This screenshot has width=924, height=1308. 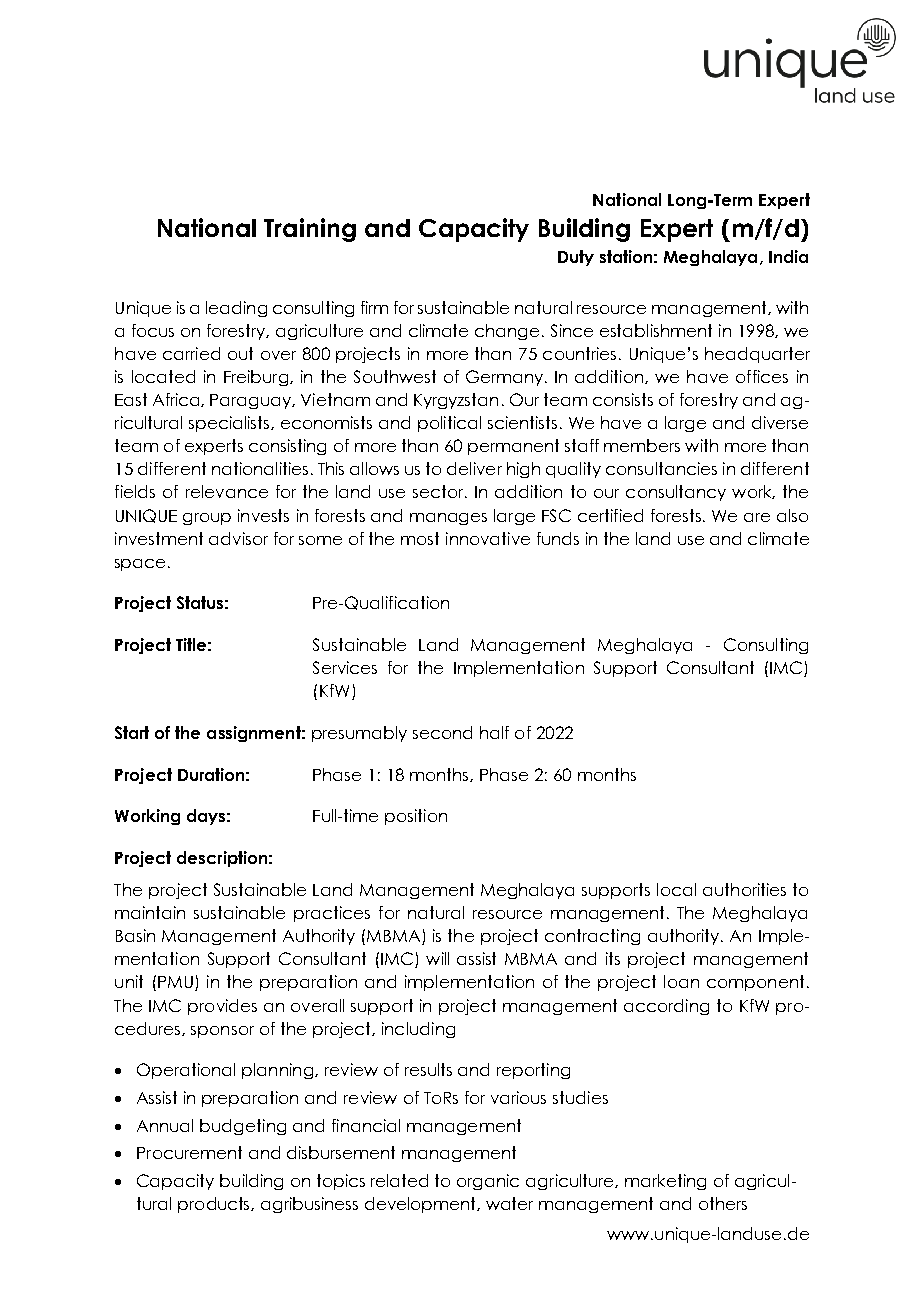 What do you see at coordinates (236, 309) in the screenshot?
I see `leading` at bounding box center [236, 309].
